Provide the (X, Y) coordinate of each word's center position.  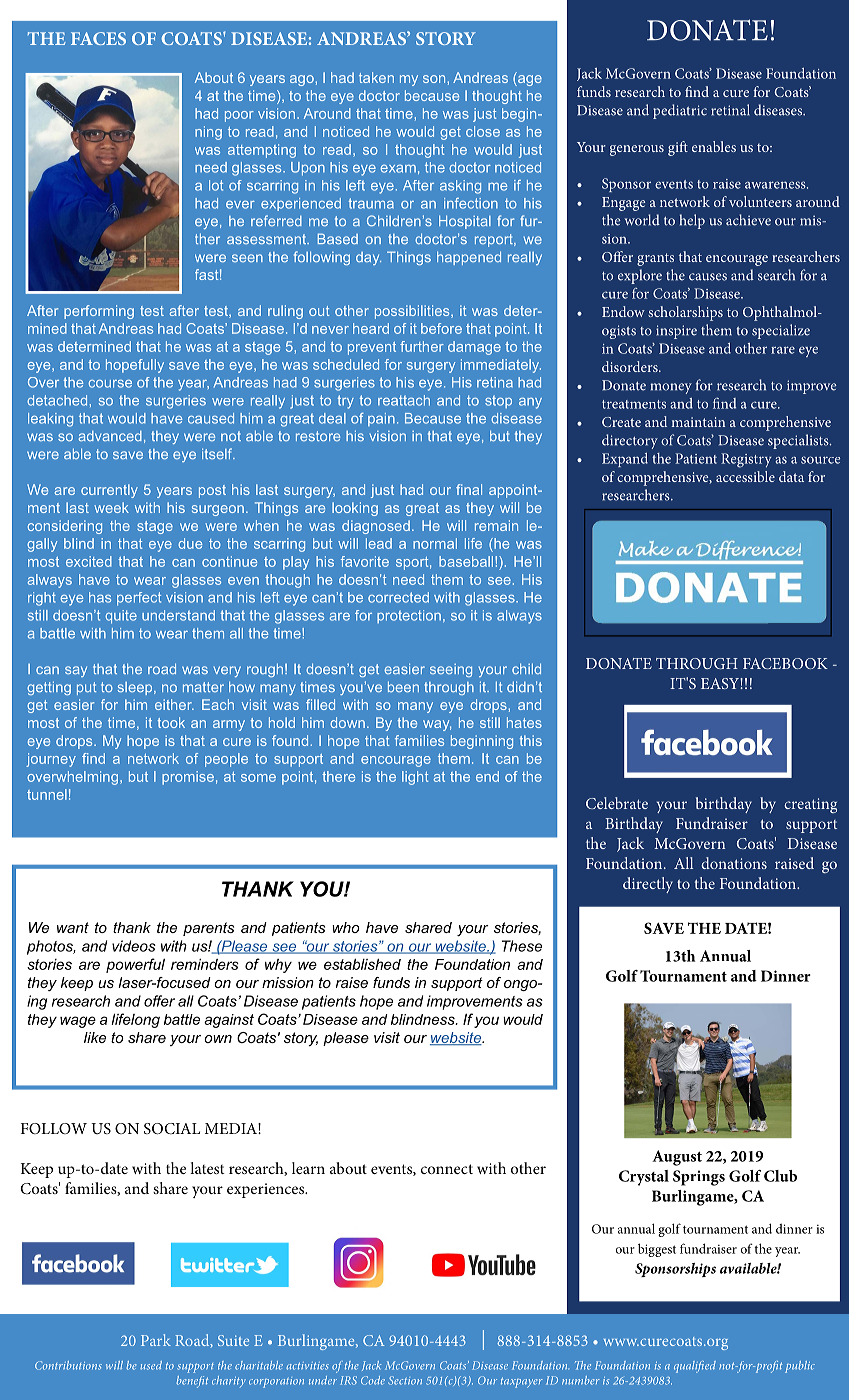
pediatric (680, 111)
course (110, 384)
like (95, 1037)
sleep (136, 688)
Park (156, 1340)
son (435, 79)
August (677, 1158)
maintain (698, 422)
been (403, 686)
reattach (404, 400)
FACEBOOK (785, 663)
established (362, 964)
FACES (98, 38)
